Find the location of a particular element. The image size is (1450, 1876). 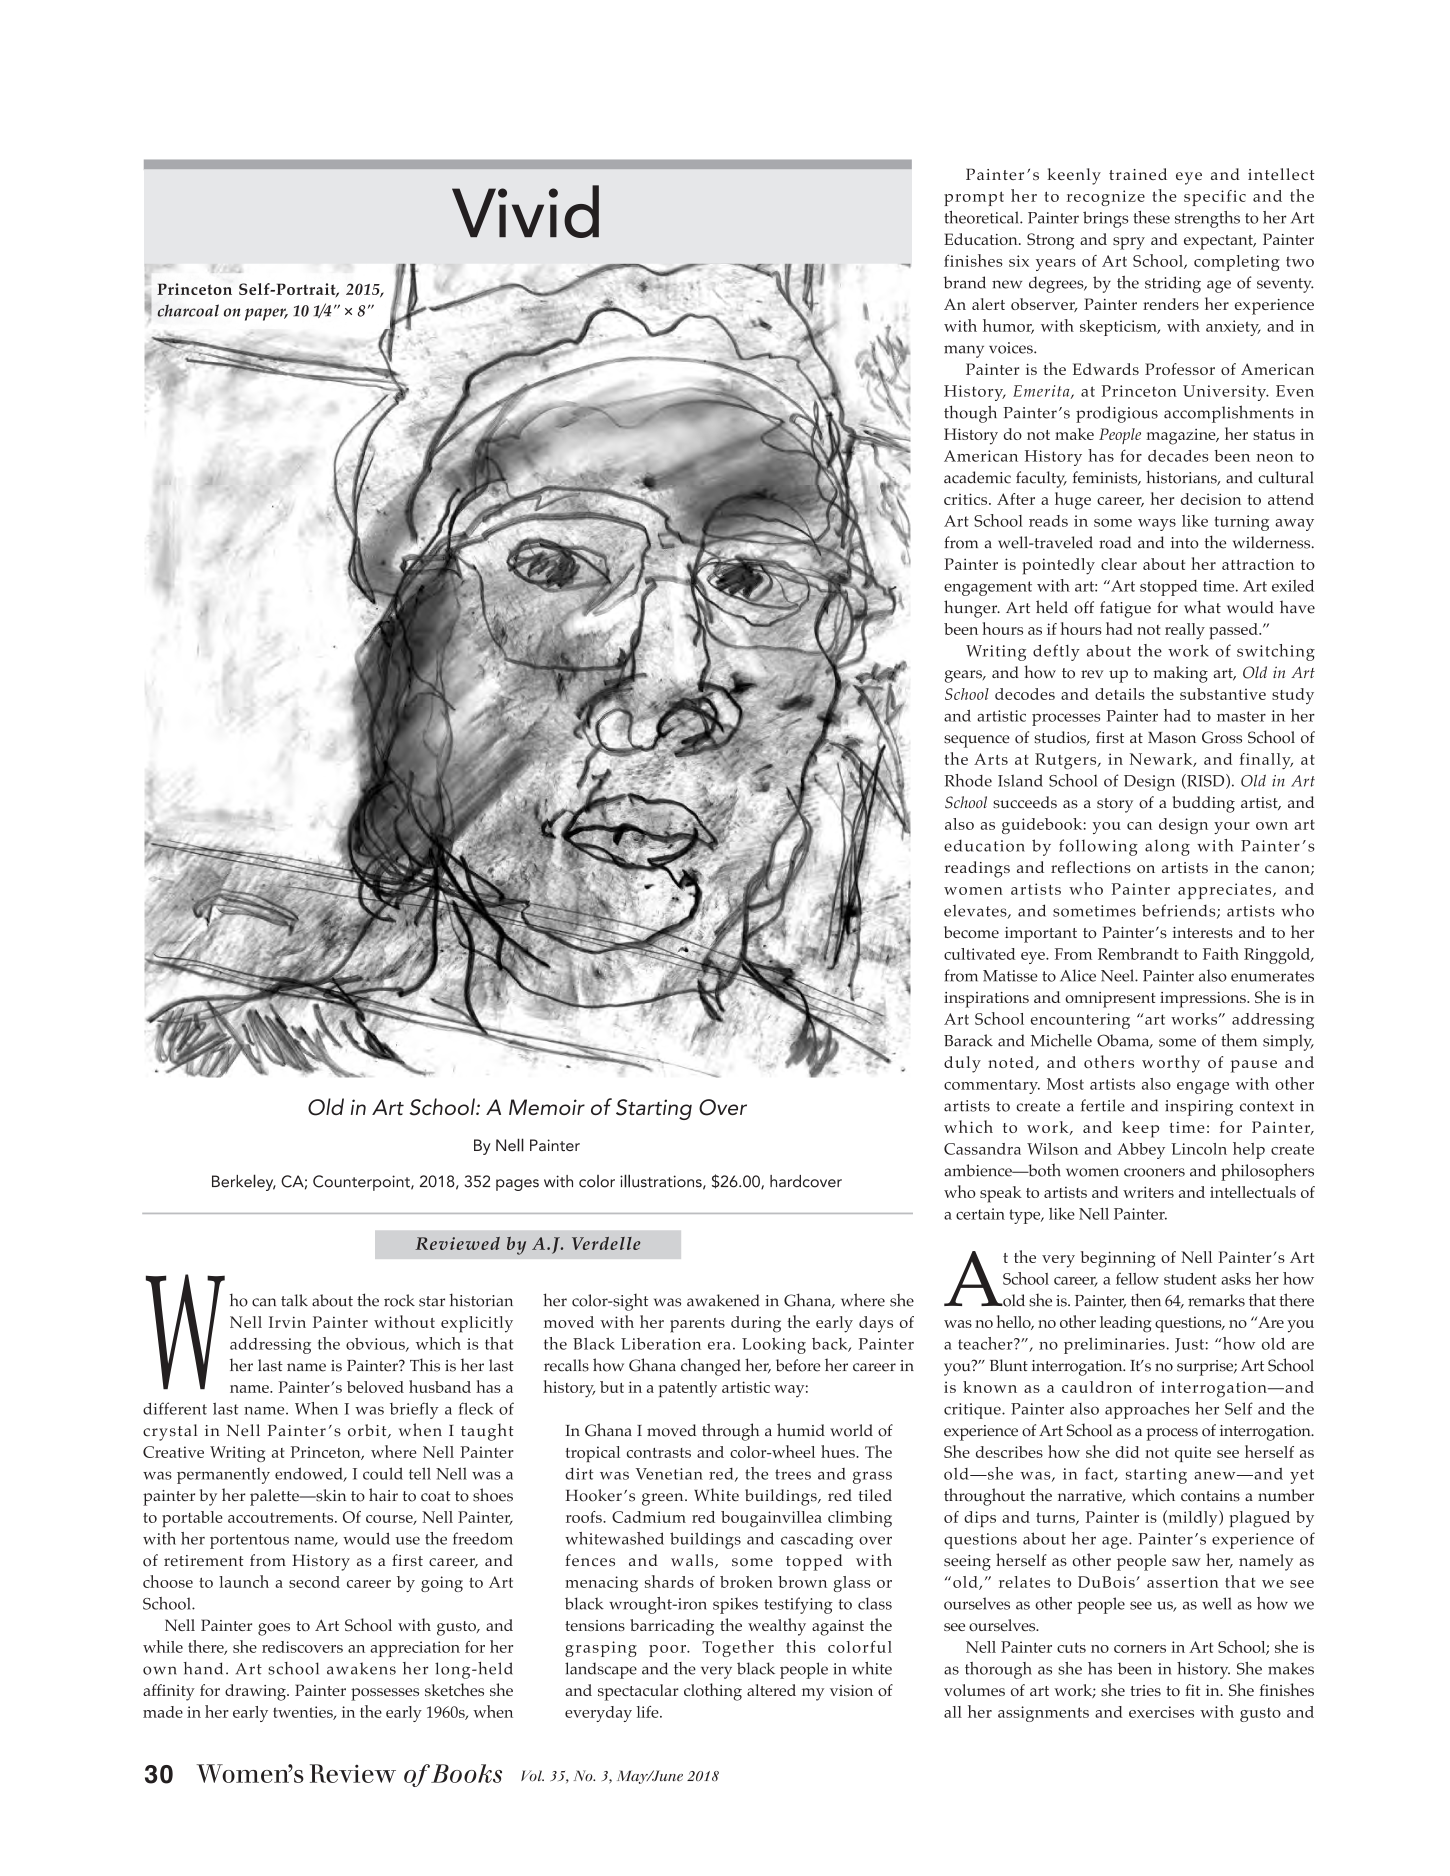

impressions is located at coordinates (1204, 1000).
